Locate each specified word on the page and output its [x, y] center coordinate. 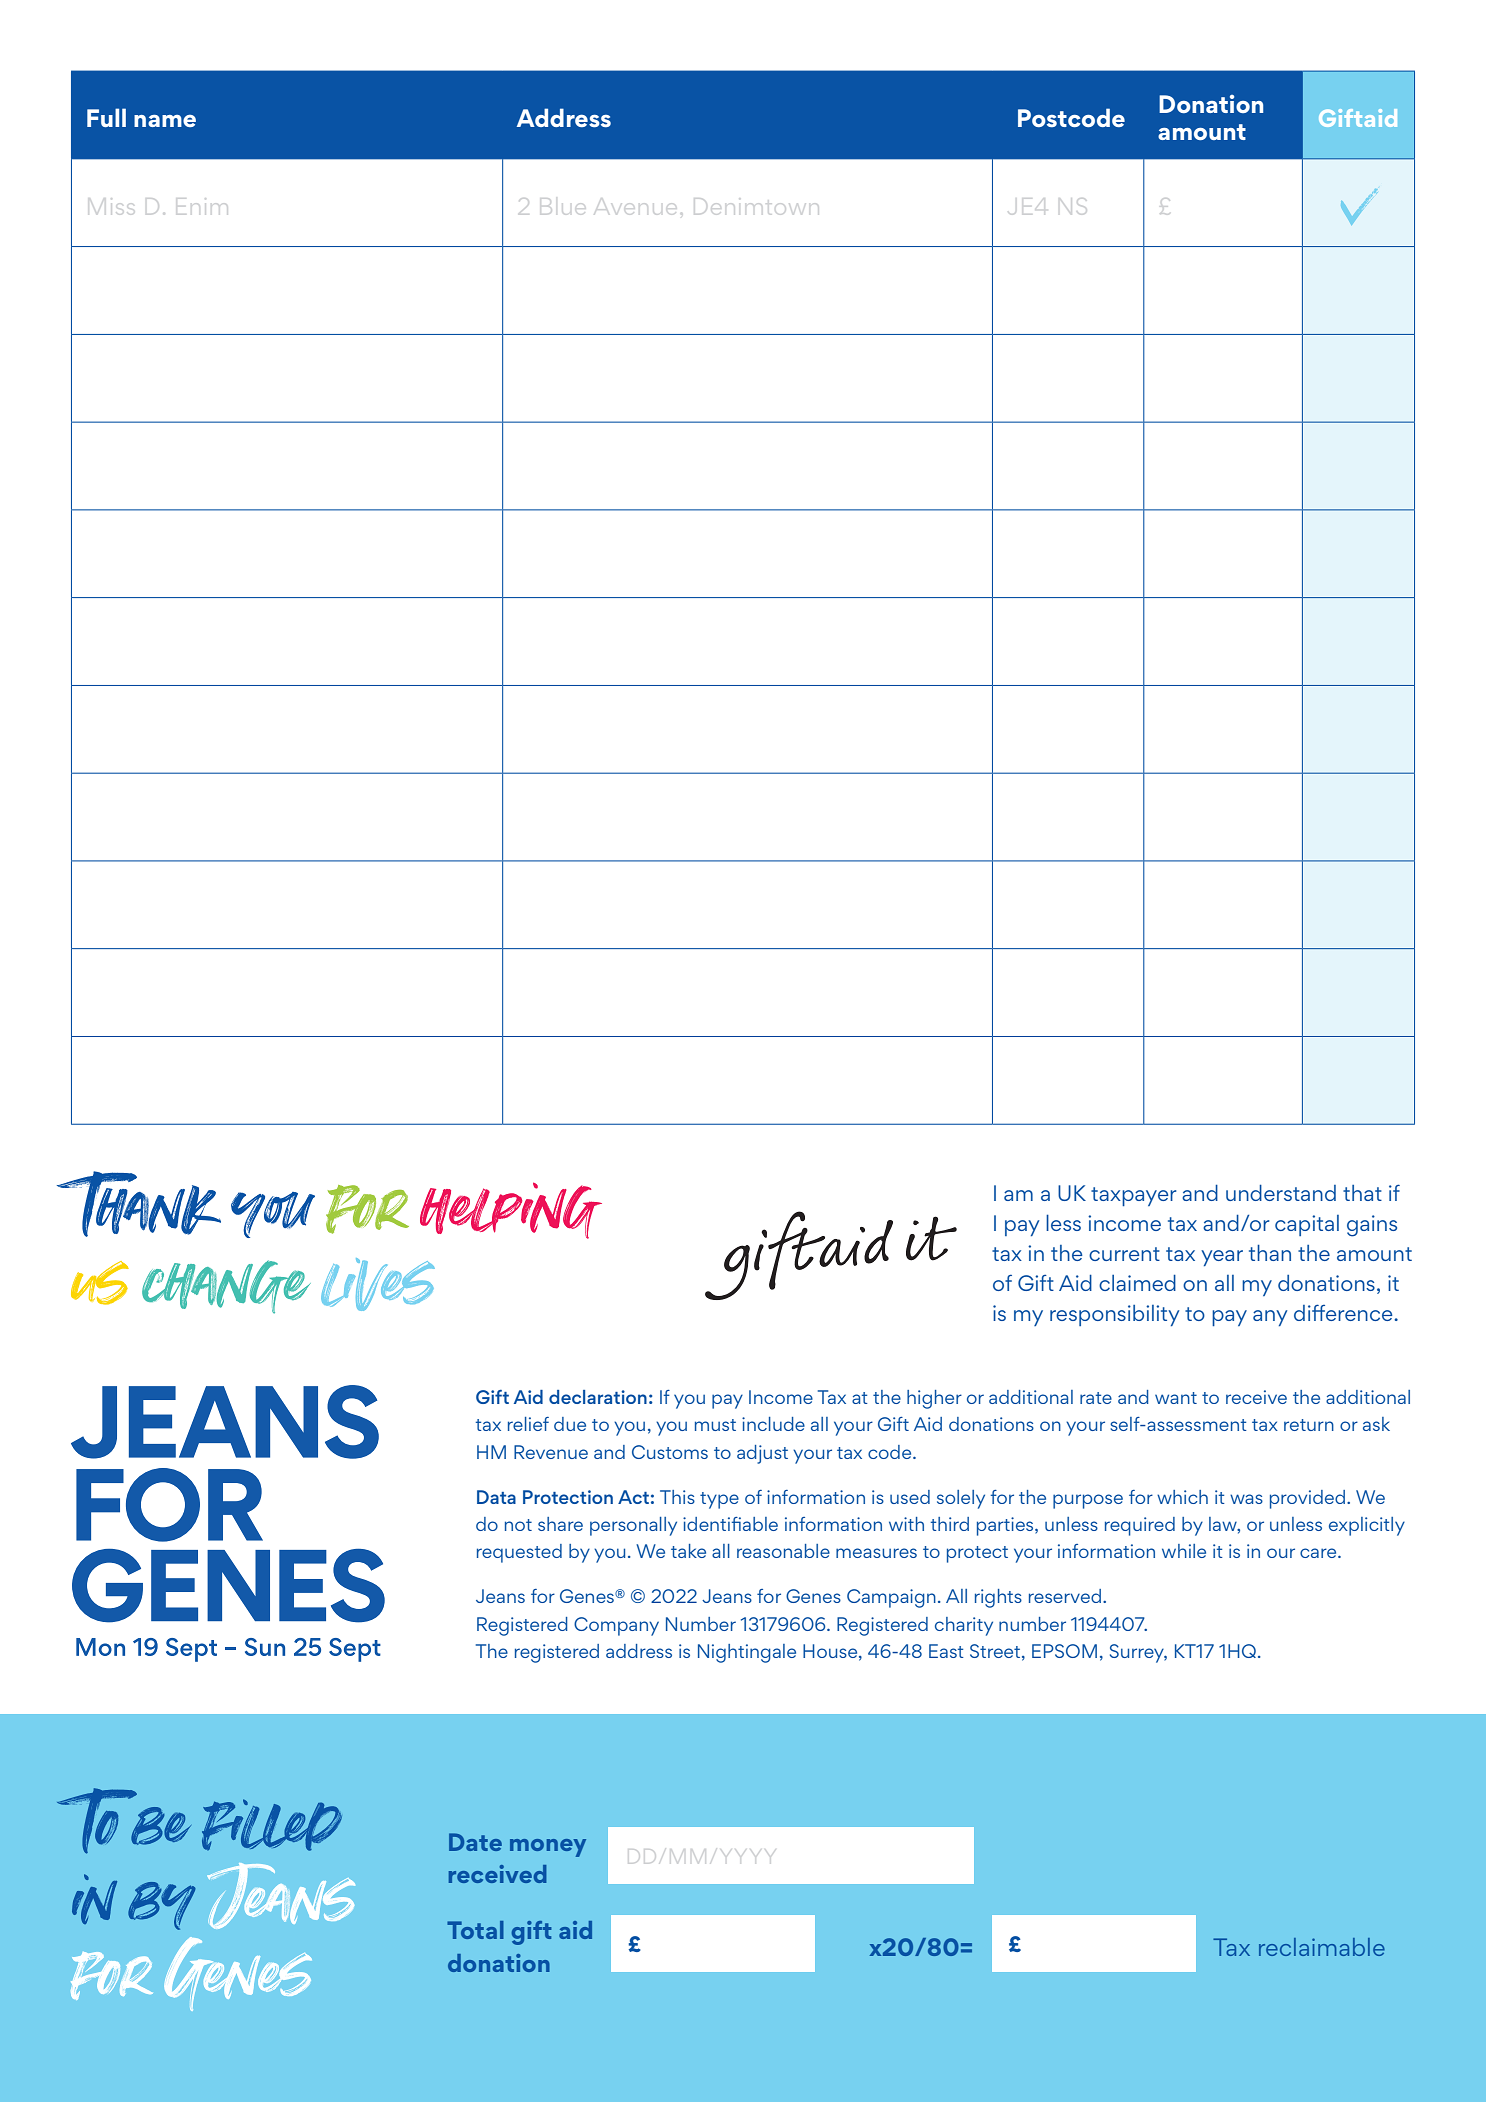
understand [1281, 1193]
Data [496, 1497]
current [1124, 1254]
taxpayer [1133, 1196]
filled [272, 1825]
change [226, 1287]
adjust [762, 1454]
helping [511, 1210]
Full [106, 117]
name [165, 121]
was [1246, 1499]
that [1362, 1193]
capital [1307, 1225]
